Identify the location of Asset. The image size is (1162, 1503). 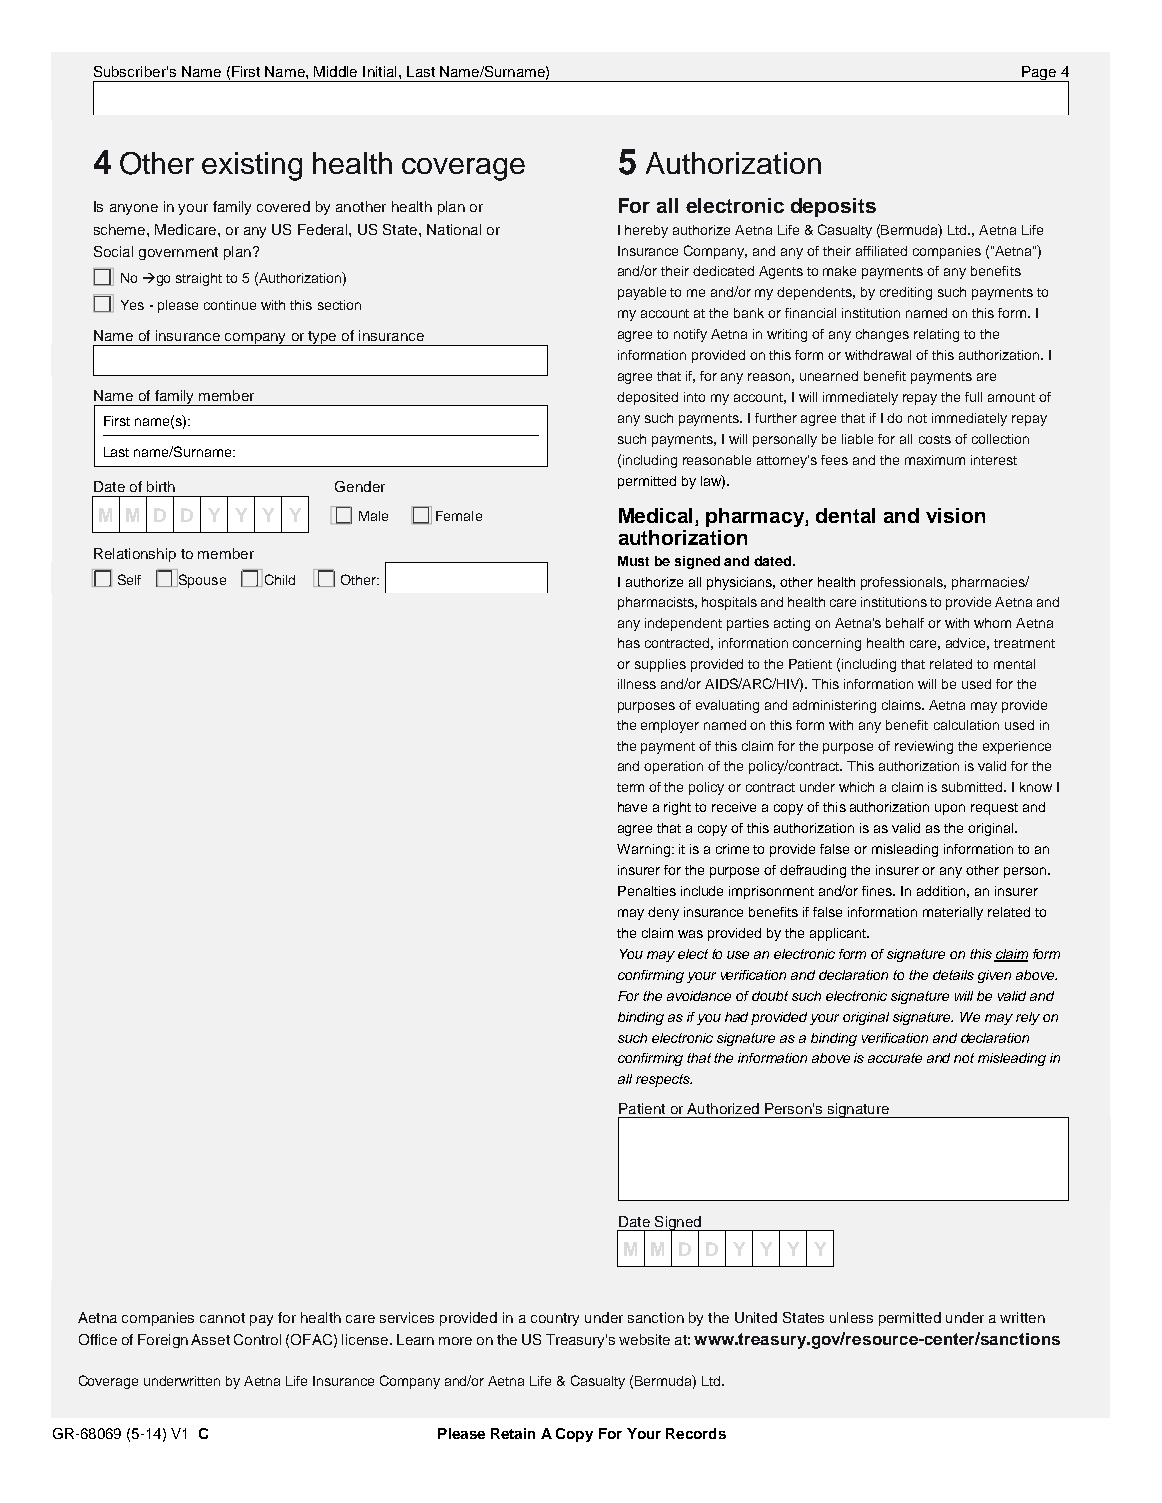
(210, 1339).
